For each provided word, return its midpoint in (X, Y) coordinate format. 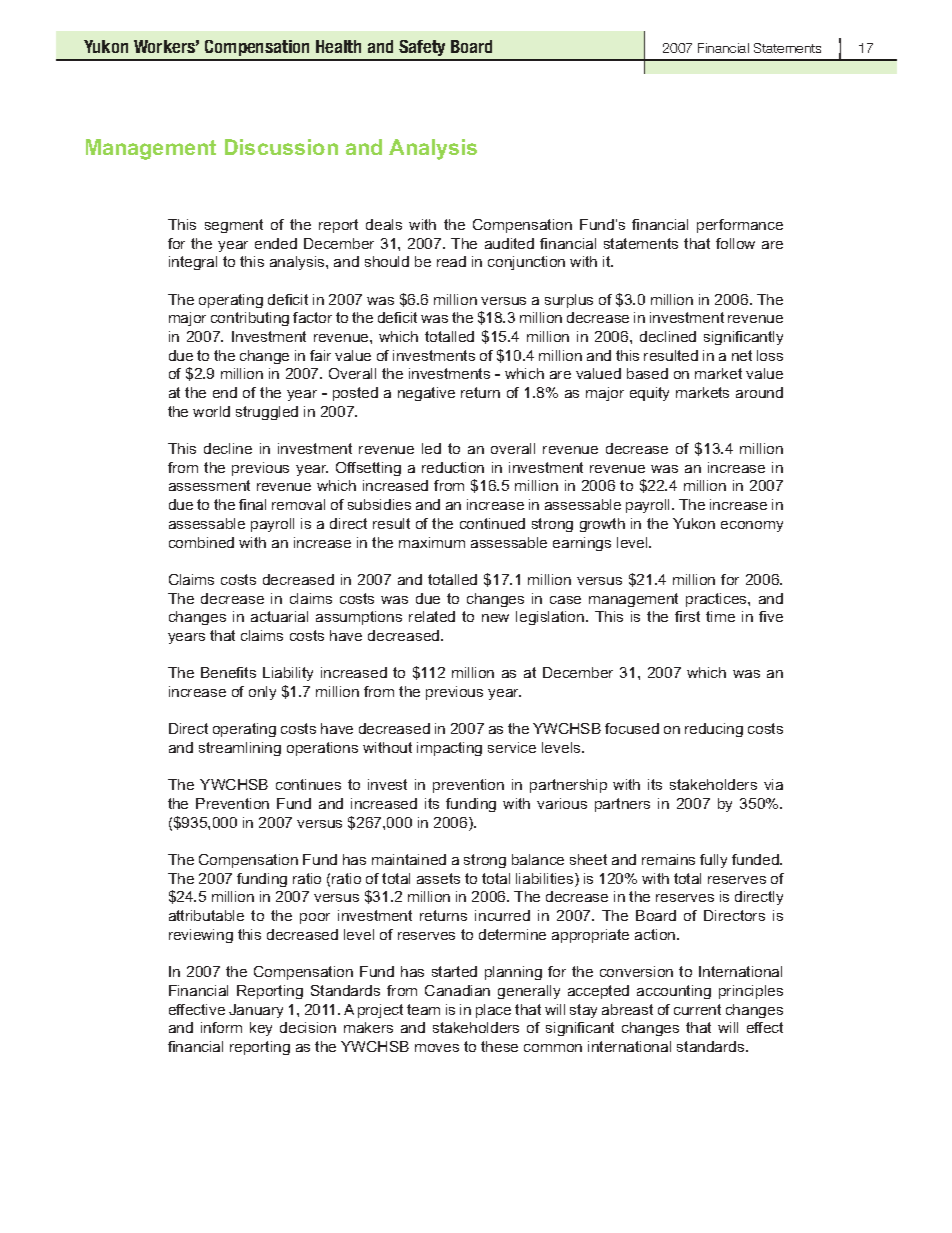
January (256, 1011)
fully (713, 861)
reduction (453, 467)
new (495, 618)
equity (649, 394)
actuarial (279, 616)
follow (735, 243)
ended (276, 243)
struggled (267, 413)
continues (308, 784)
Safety (422, 50)
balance (538, 859)
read (451, 261)
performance (740, 226)
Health (338, 46)
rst (692, 616)
